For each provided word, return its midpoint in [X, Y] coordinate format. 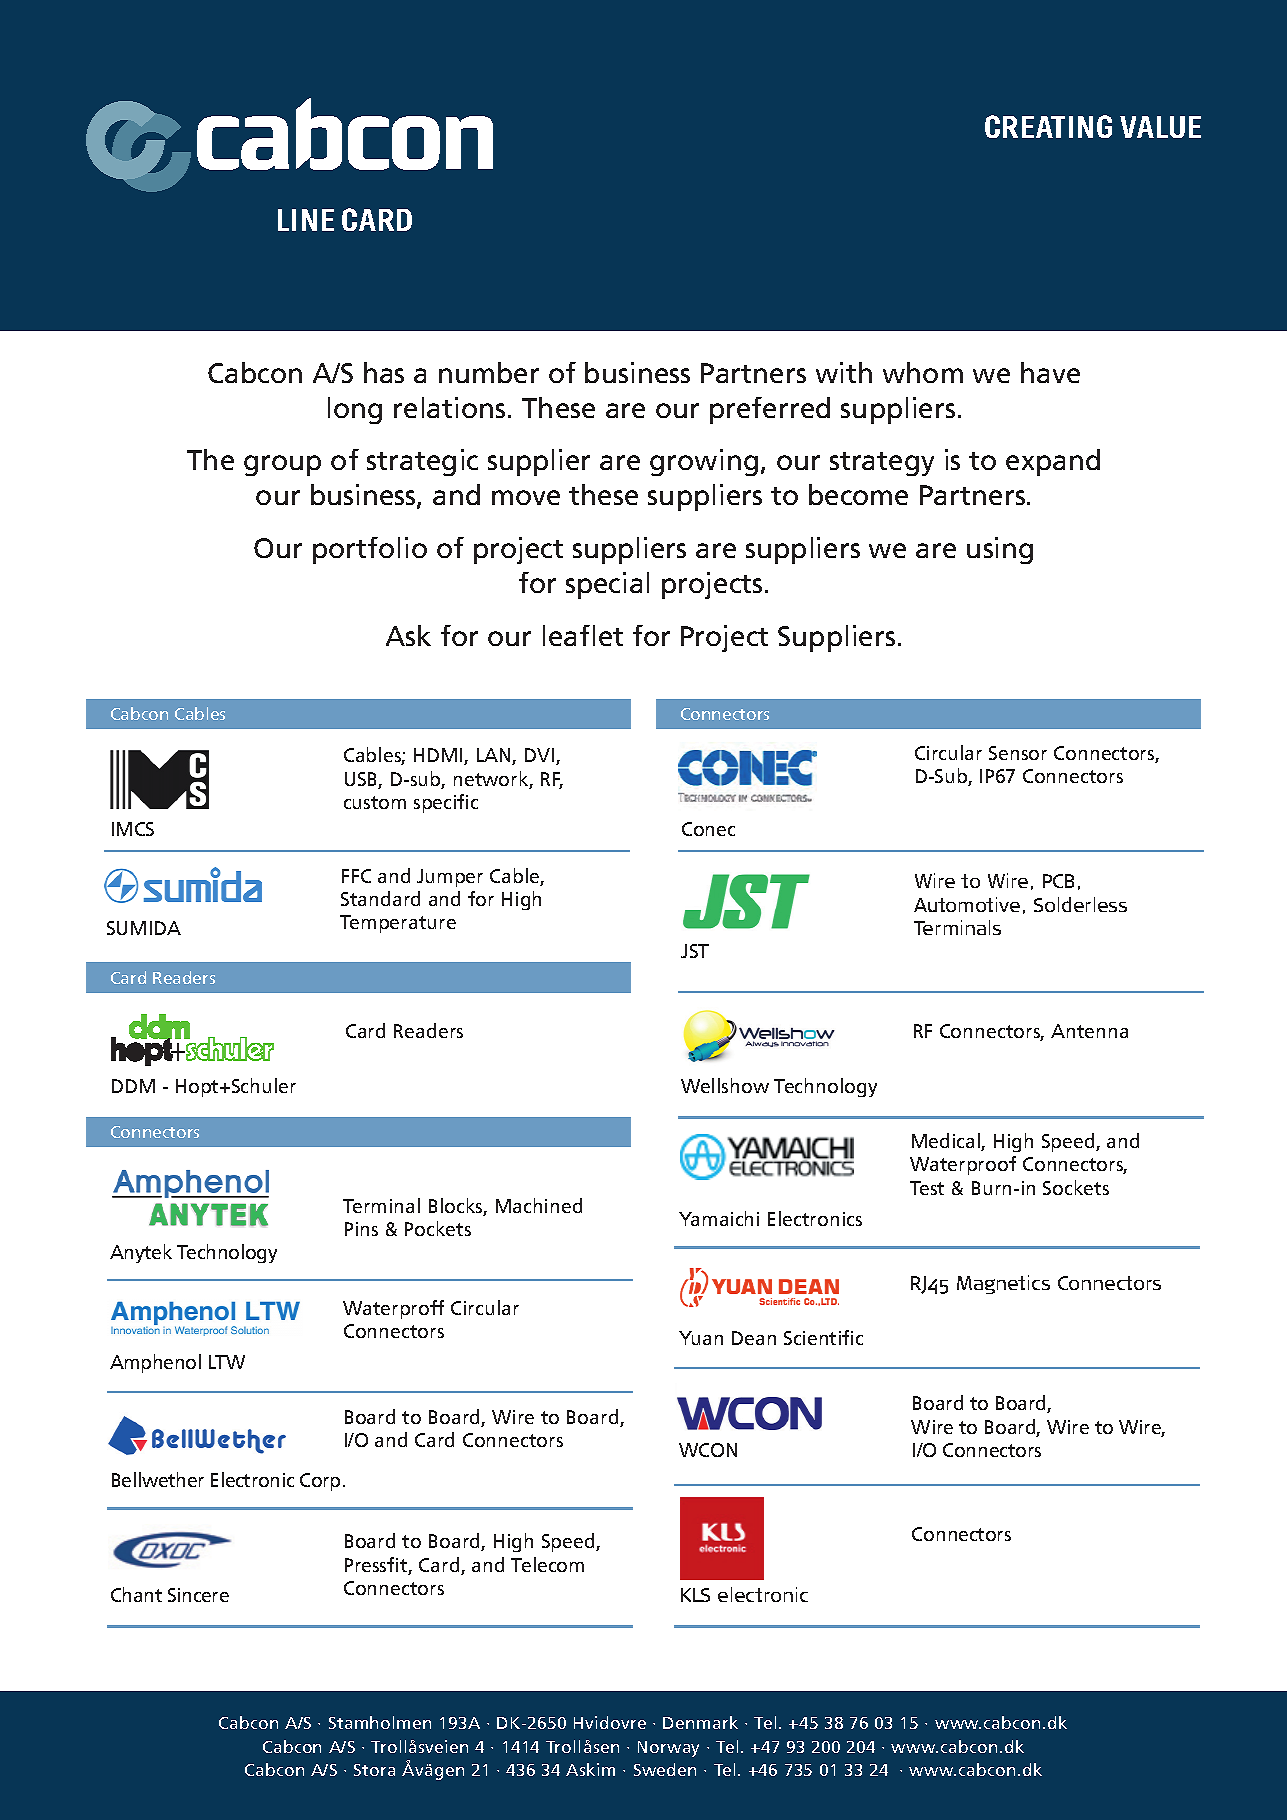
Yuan [701, 1338]
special [607, 585]
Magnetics [1003, 1284]
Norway [668, 1749]
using [1000, 550]
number [489, 372]
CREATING [1048, 126]
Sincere [198, 1595]
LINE [306, 220]
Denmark [700, 1722]
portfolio [370, 550]
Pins [361, 1229]
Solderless [1080, 904]
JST [695, 951]
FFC [356, 876]
